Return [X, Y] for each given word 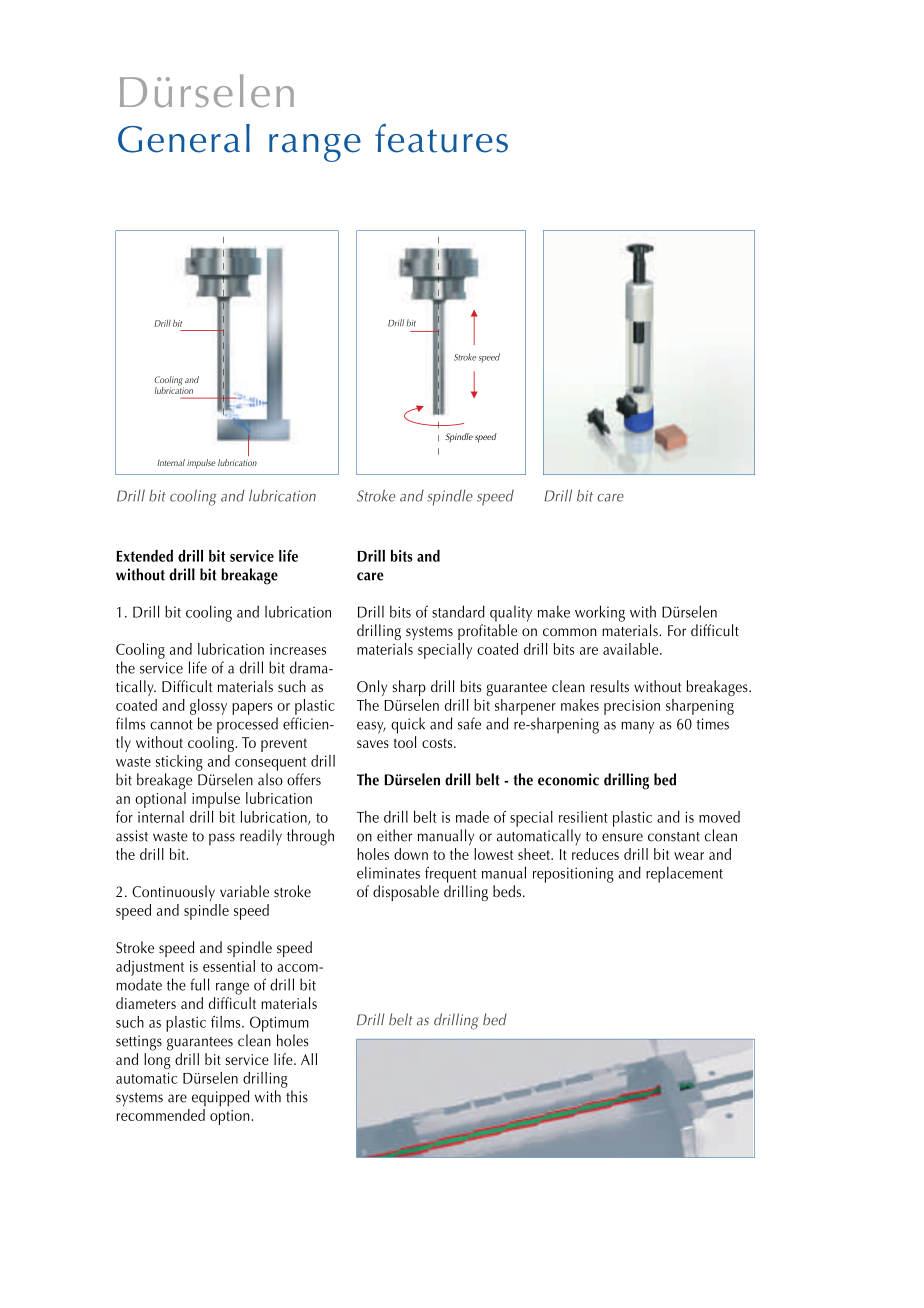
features [441, 138]
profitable [487, 632]
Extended [144, 556]
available [632, 649]
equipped [220, 1098]
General [184, 138]
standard [458, 611]
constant [674, 837]
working [600, 613]
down [411, 854]
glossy [208, 707]
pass [222, 839]
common [570, 632]
